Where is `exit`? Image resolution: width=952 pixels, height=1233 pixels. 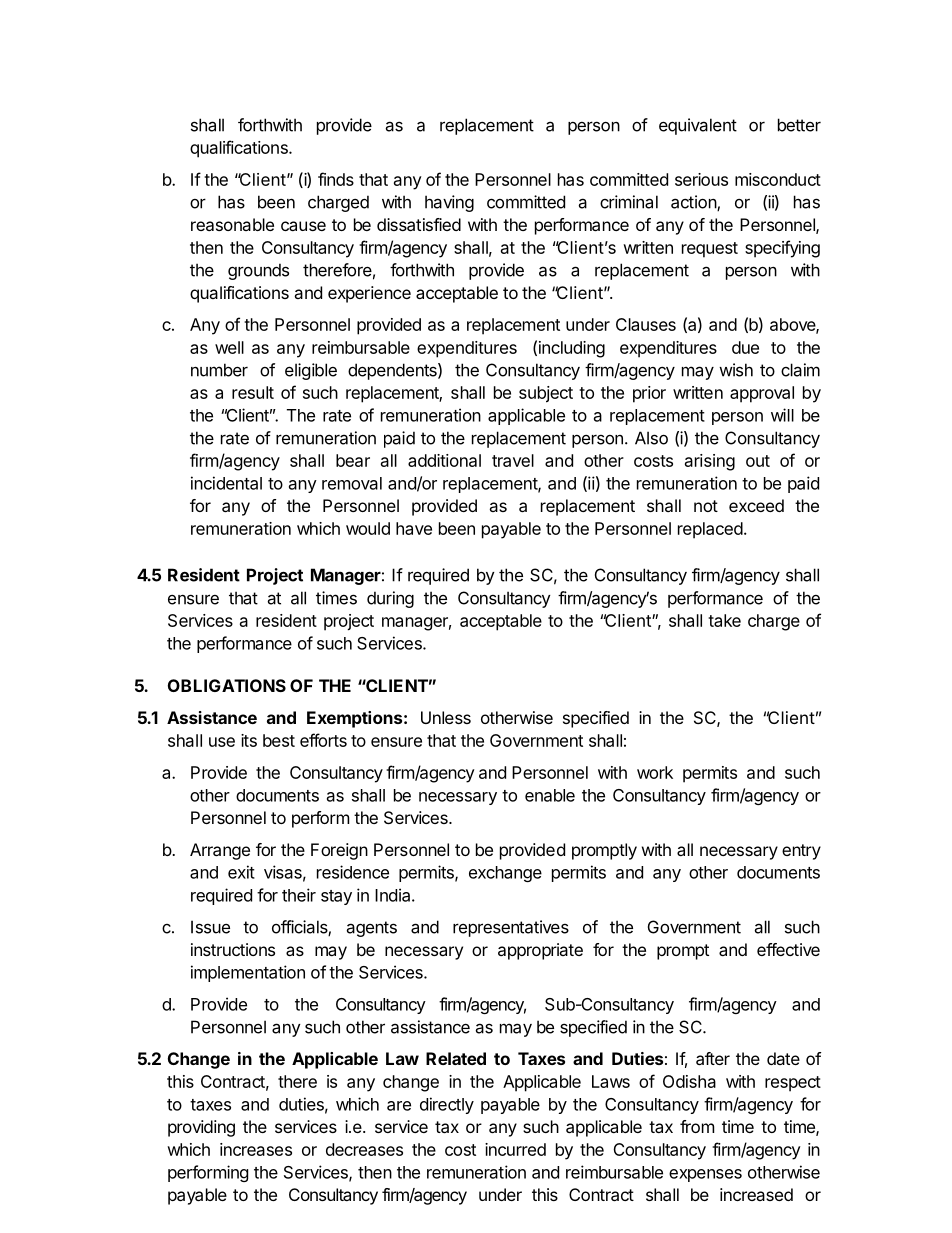
exit is located at coordinates (241, 872).
